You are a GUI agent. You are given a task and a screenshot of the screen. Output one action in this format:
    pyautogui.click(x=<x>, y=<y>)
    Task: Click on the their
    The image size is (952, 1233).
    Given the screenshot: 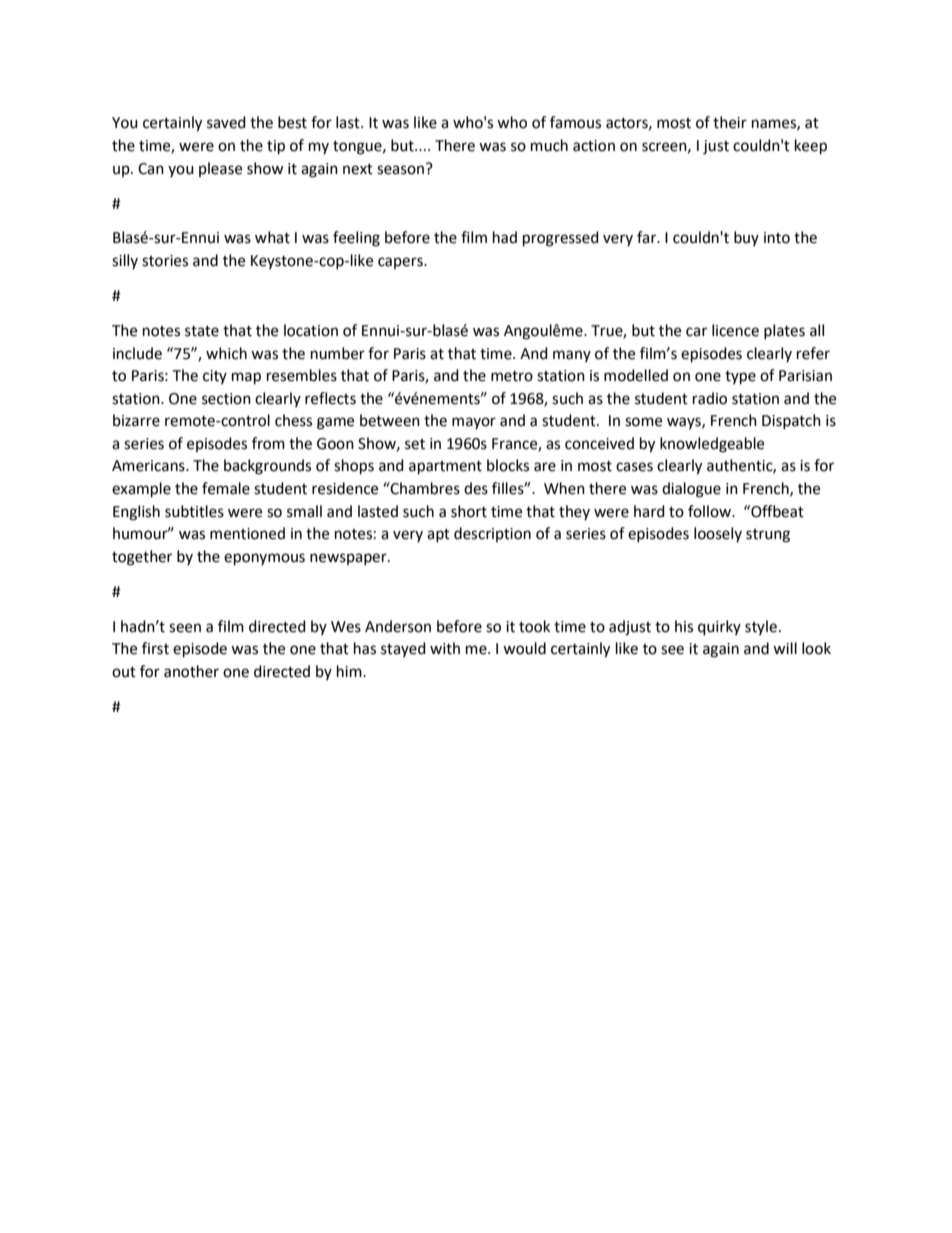 What is the action you would take?
    pyautogui.click(x=730, y=122)
